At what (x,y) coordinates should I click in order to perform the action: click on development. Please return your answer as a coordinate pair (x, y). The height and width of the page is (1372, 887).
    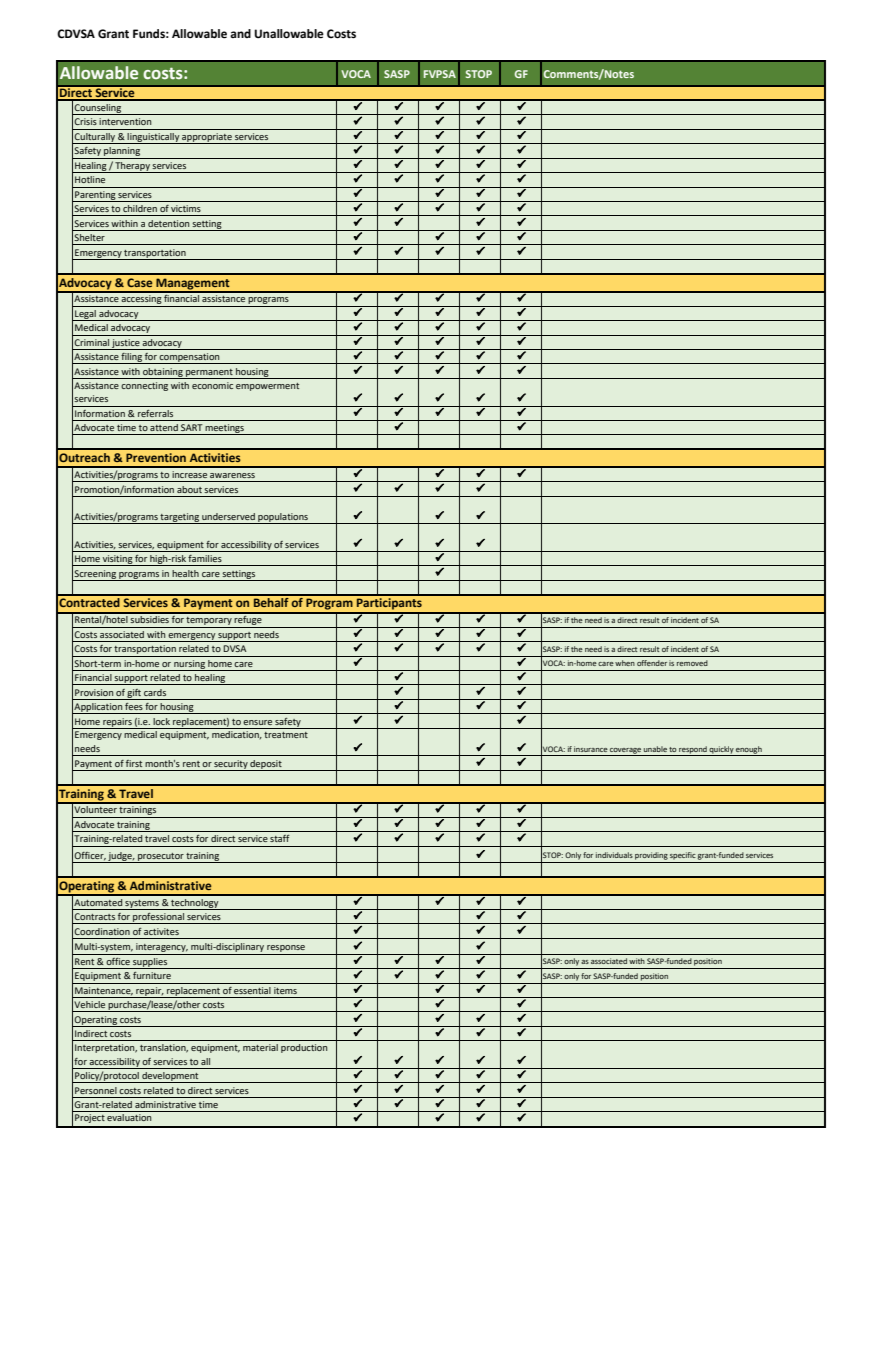
    Looking at the image, I should click on (170, 1077).
